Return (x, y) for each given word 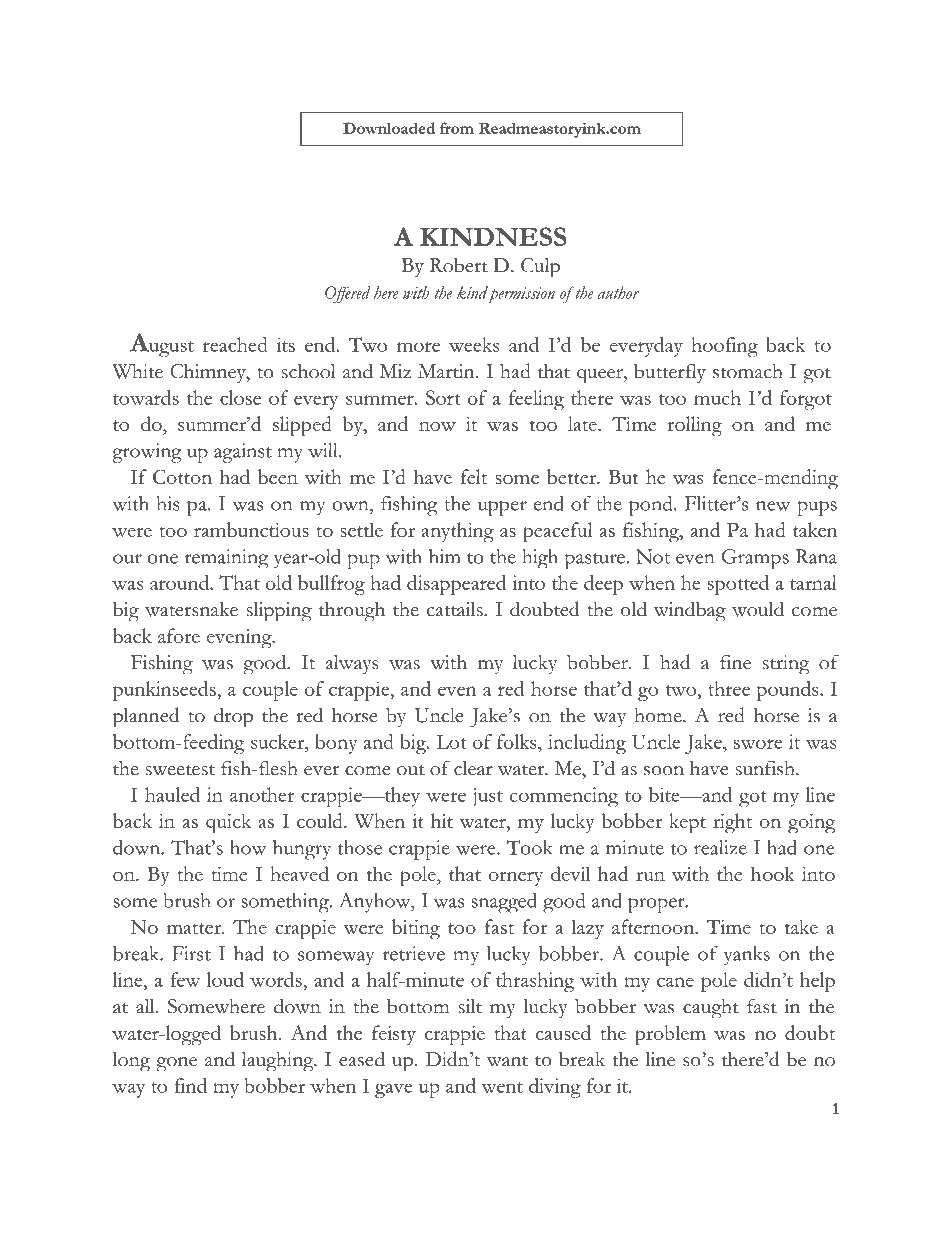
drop (233, 717)
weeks (474, 344)
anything (458, 532)
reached (235, 344)
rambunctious (251, 529)
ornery (516, 878)
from (457, 128)
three (729, 688)
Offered (348, 295)
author (619, 292)
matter (195, 928)
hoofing (724, 347)
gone (176, 1064)
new (773, 506)
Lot (451, 742)
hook (773, 873)
